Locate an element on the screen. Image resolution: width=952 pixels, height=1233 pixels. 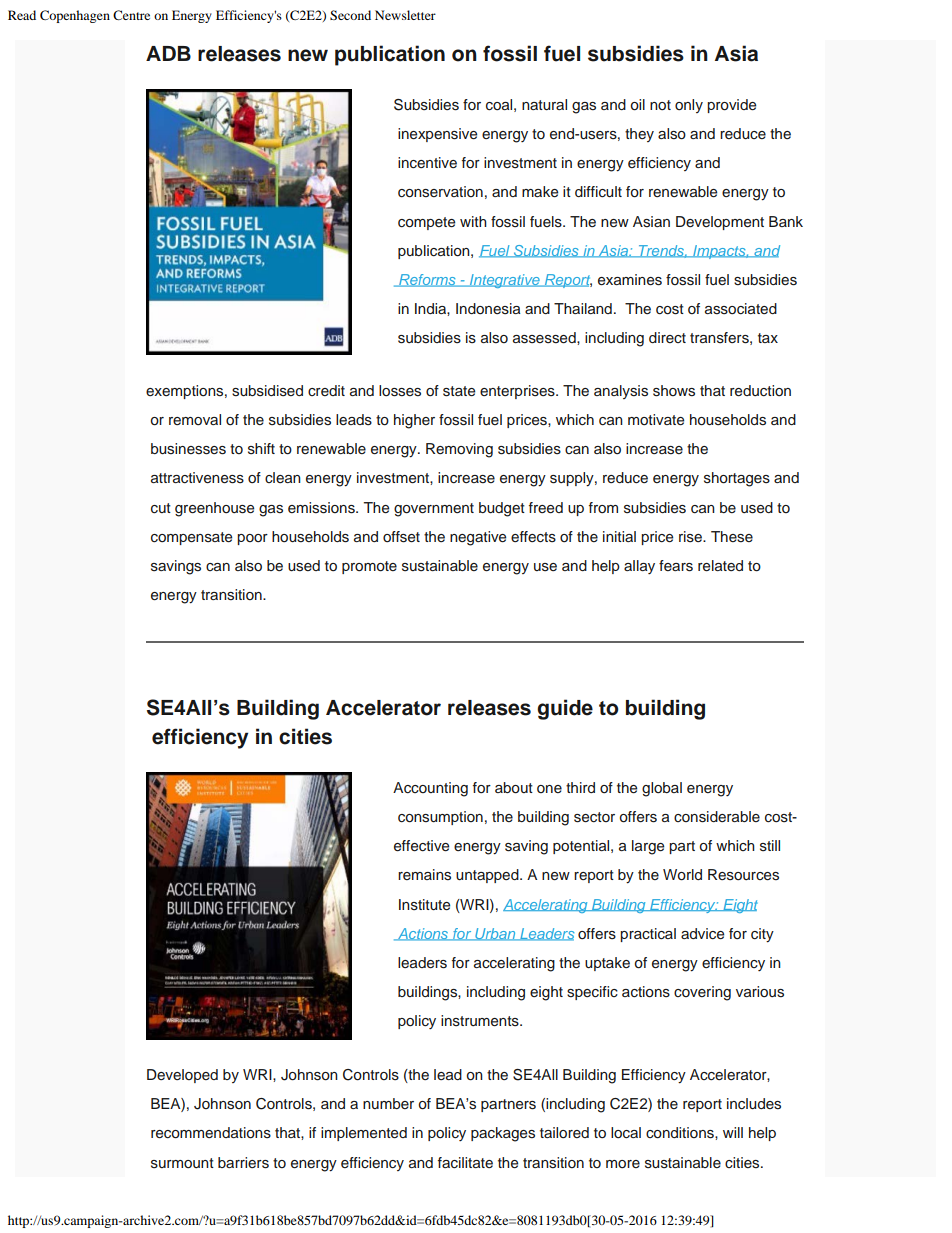
number is located at coordinates (388, 1103).
